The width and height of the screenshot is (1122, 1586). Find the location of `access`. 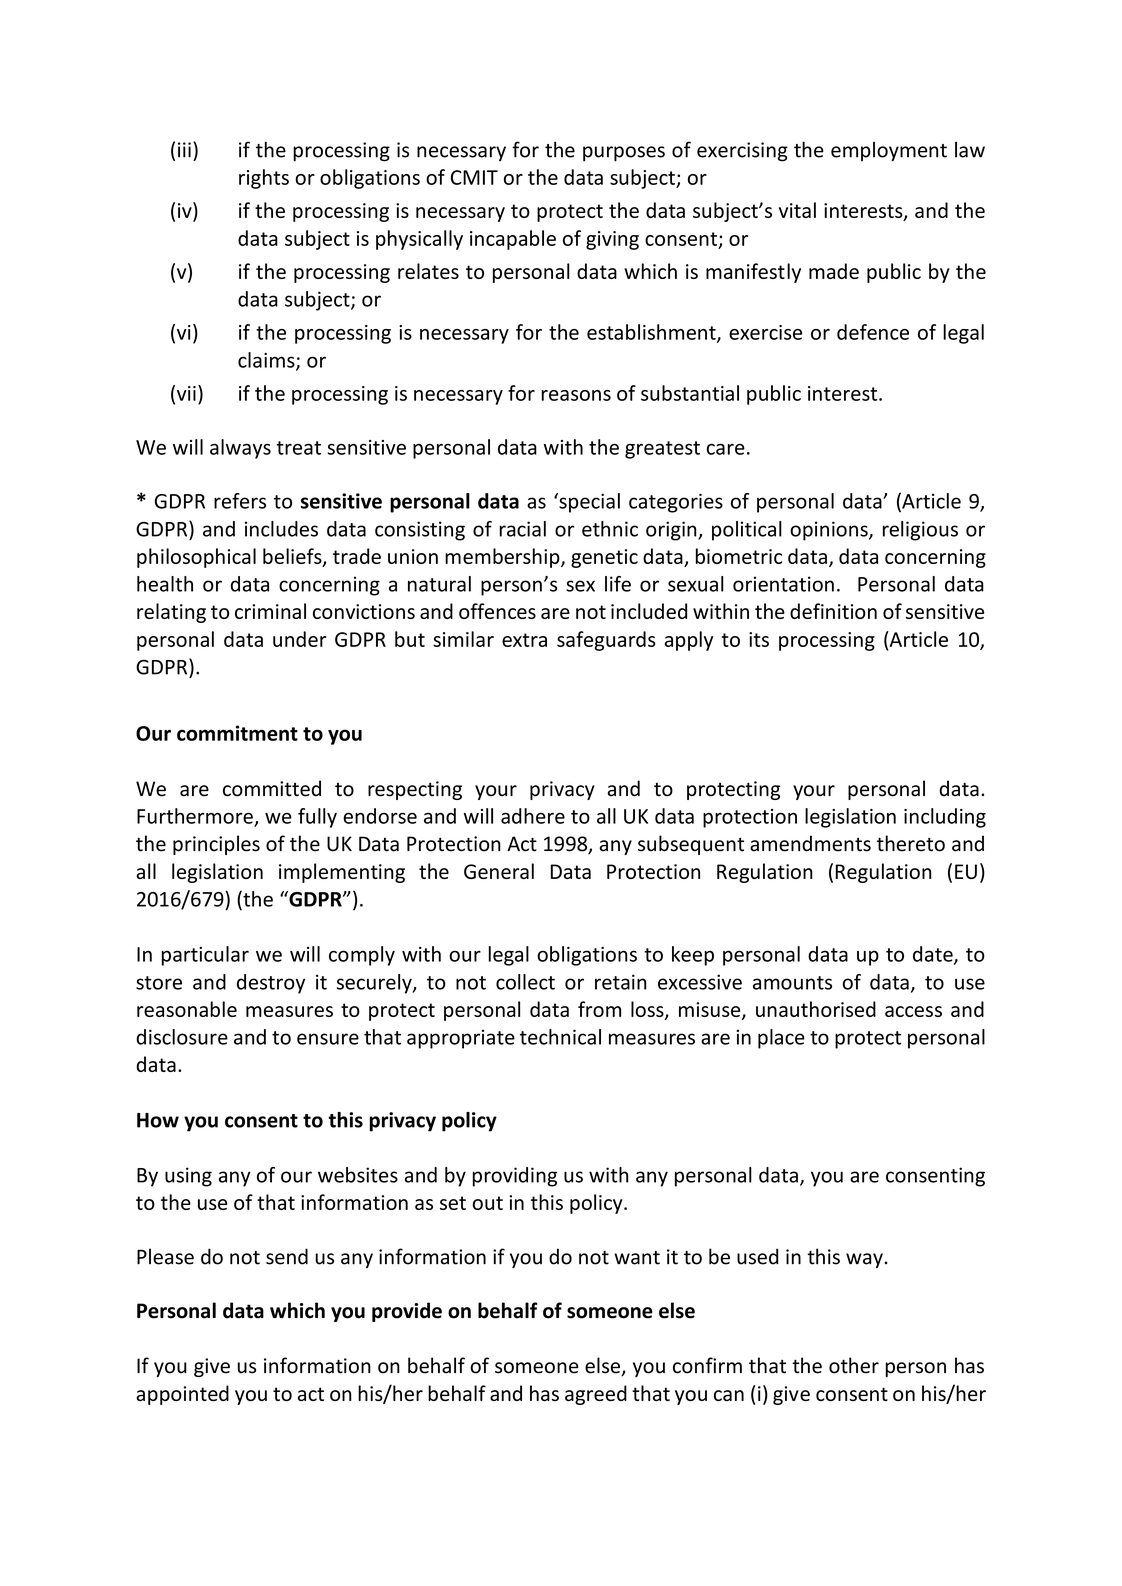

access is located at coordinates (913, 1011).
